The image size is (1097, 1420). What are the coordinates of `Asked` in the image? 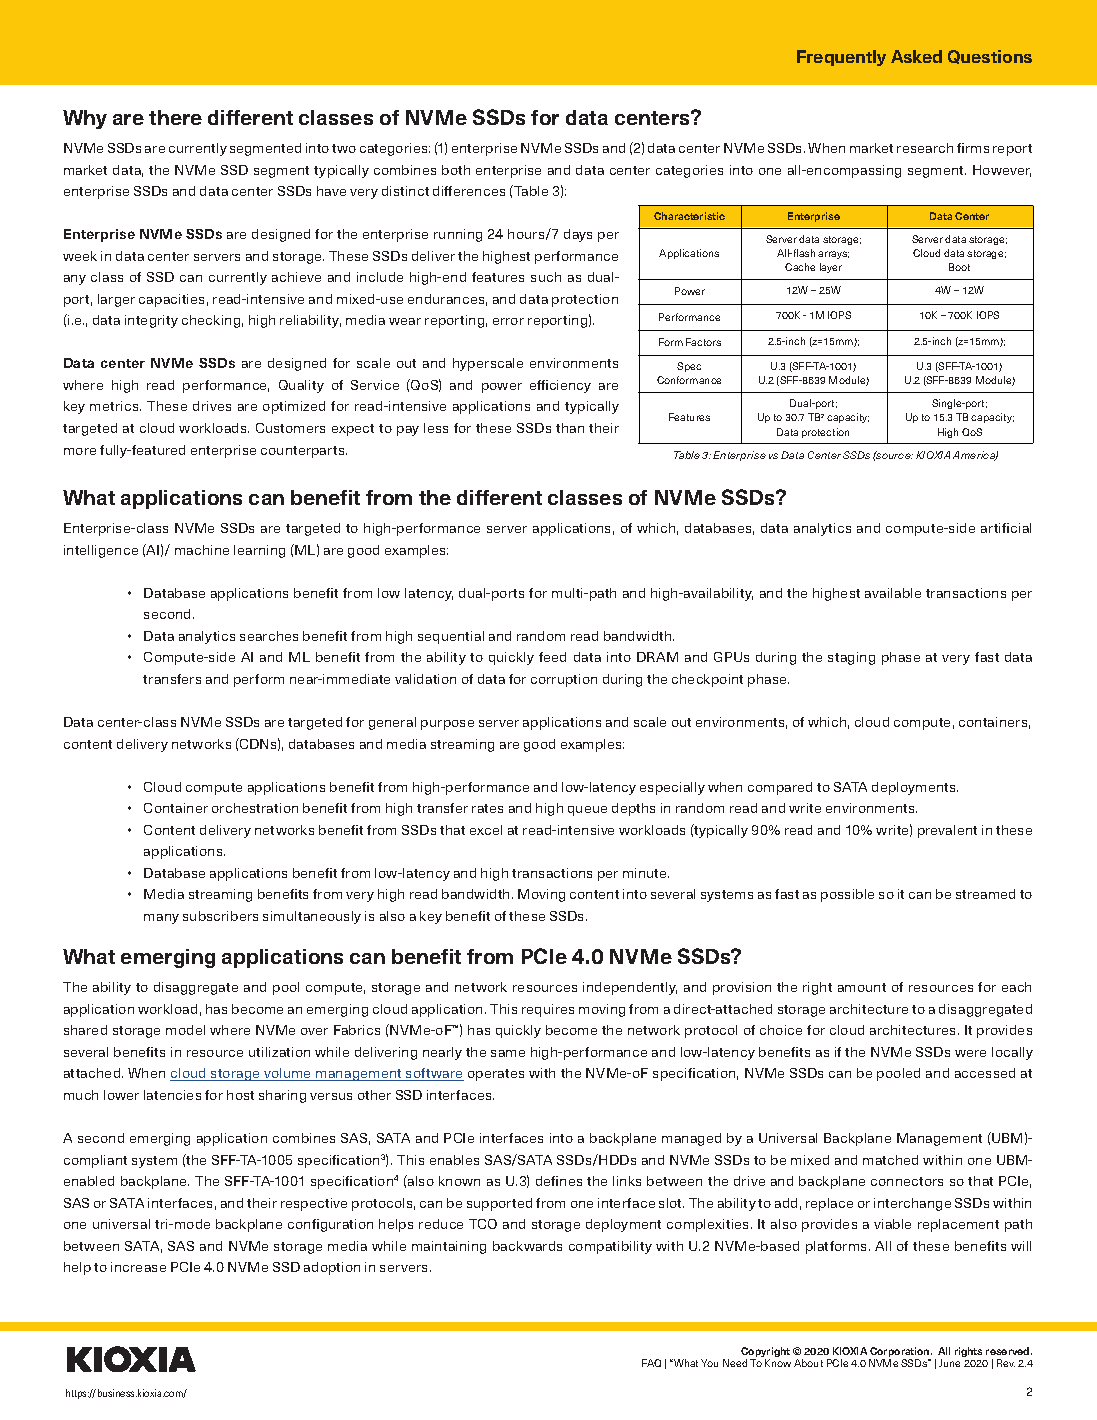 It's located at (916, 56).
